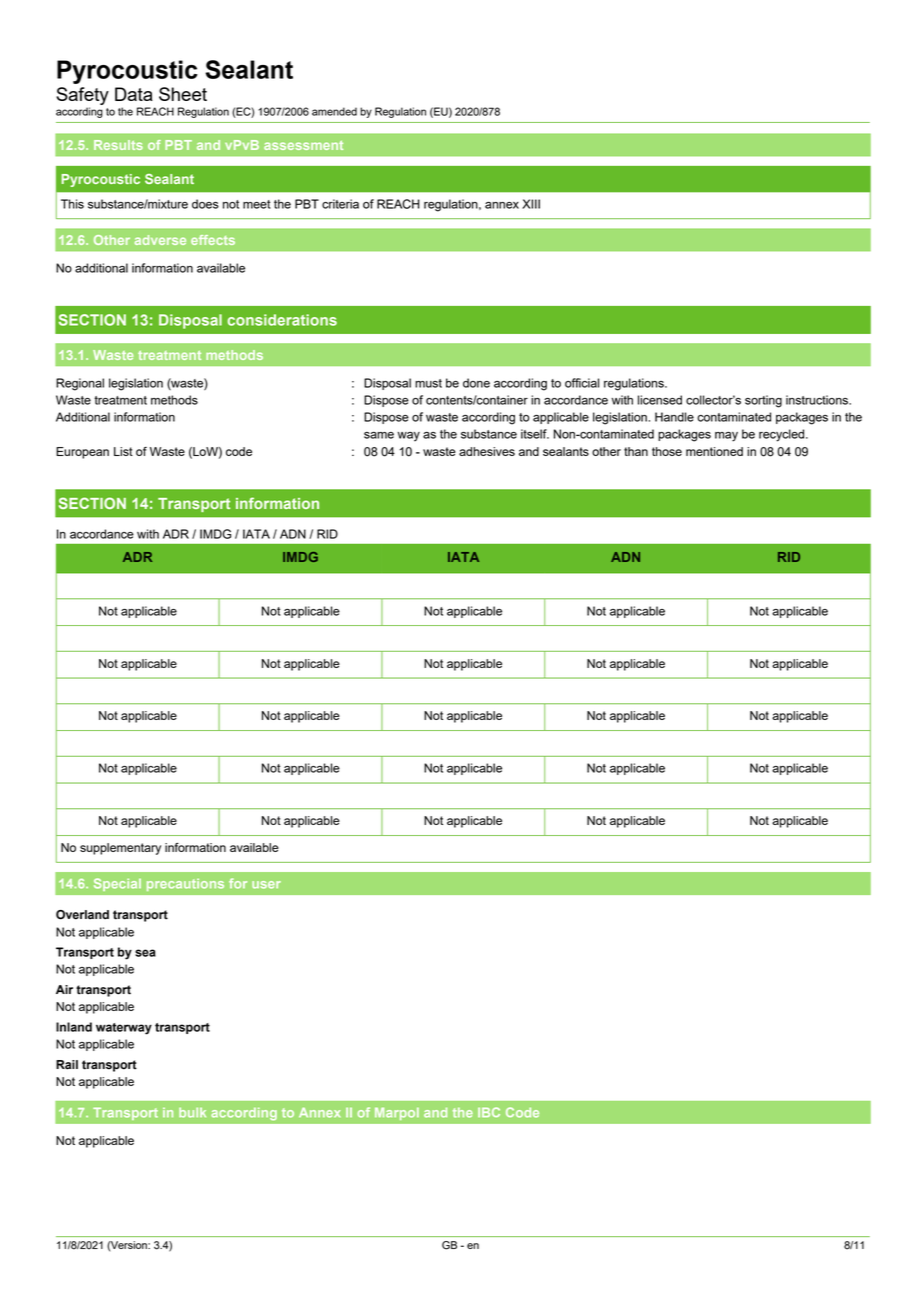 Image resolution: width=924 pixels, height=1308 pixels. I want to click on XIII, so click(531, 204).
